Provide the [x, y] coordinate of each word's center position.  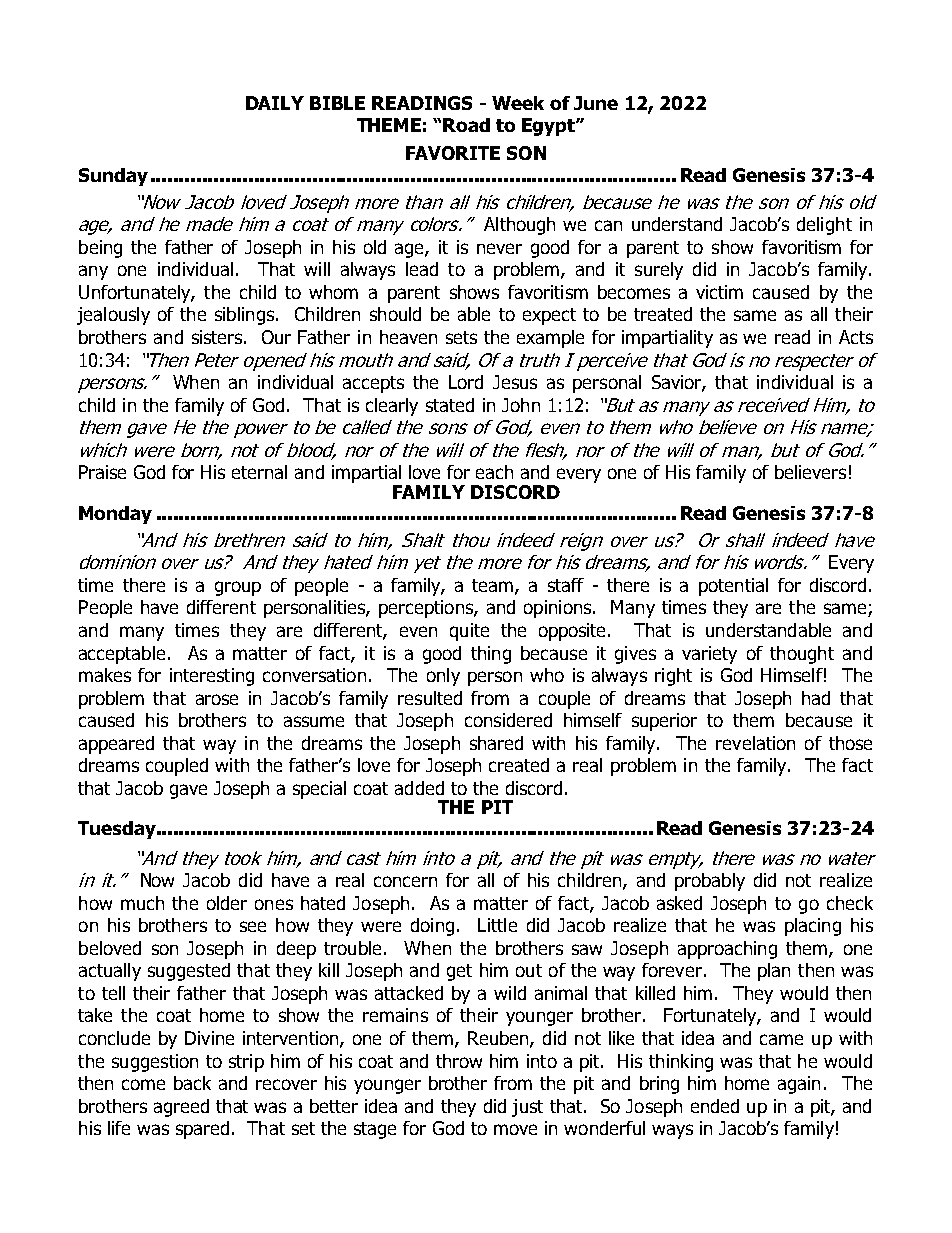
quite [469, 632]
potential [733, 587]
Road [466, 125]
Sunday [113, 177]
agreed [181, 1108]
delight [824, 226]
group [238, 588]
